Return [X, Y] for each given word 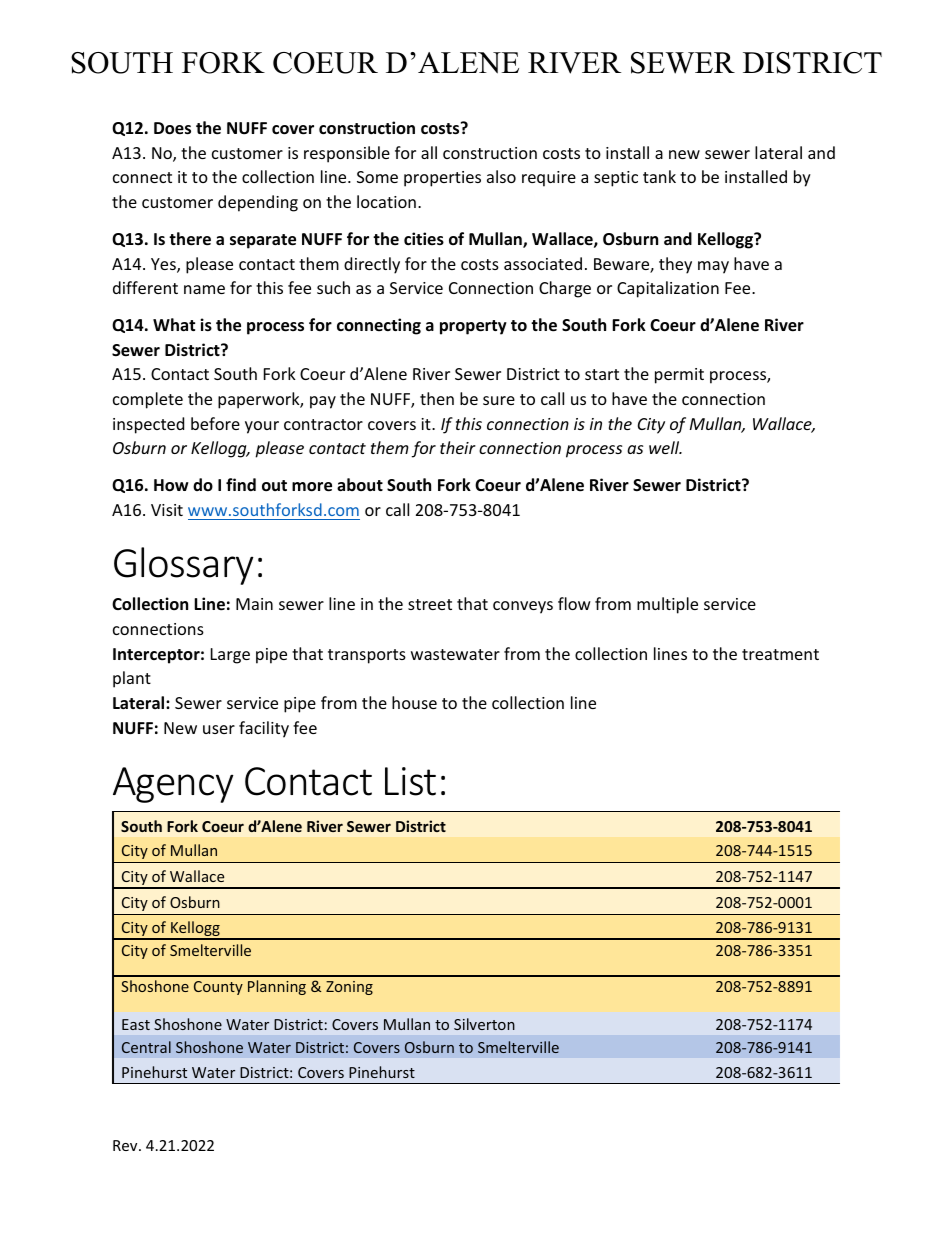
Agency [173, 785]
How [171, 485]
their [458, 447]
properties [442, 179]
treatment [780, 654]
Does [172, 128]
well [665, 447]
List [410, 781]
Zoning [349, 988]
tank [659, 176]
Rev [126, 1145]
